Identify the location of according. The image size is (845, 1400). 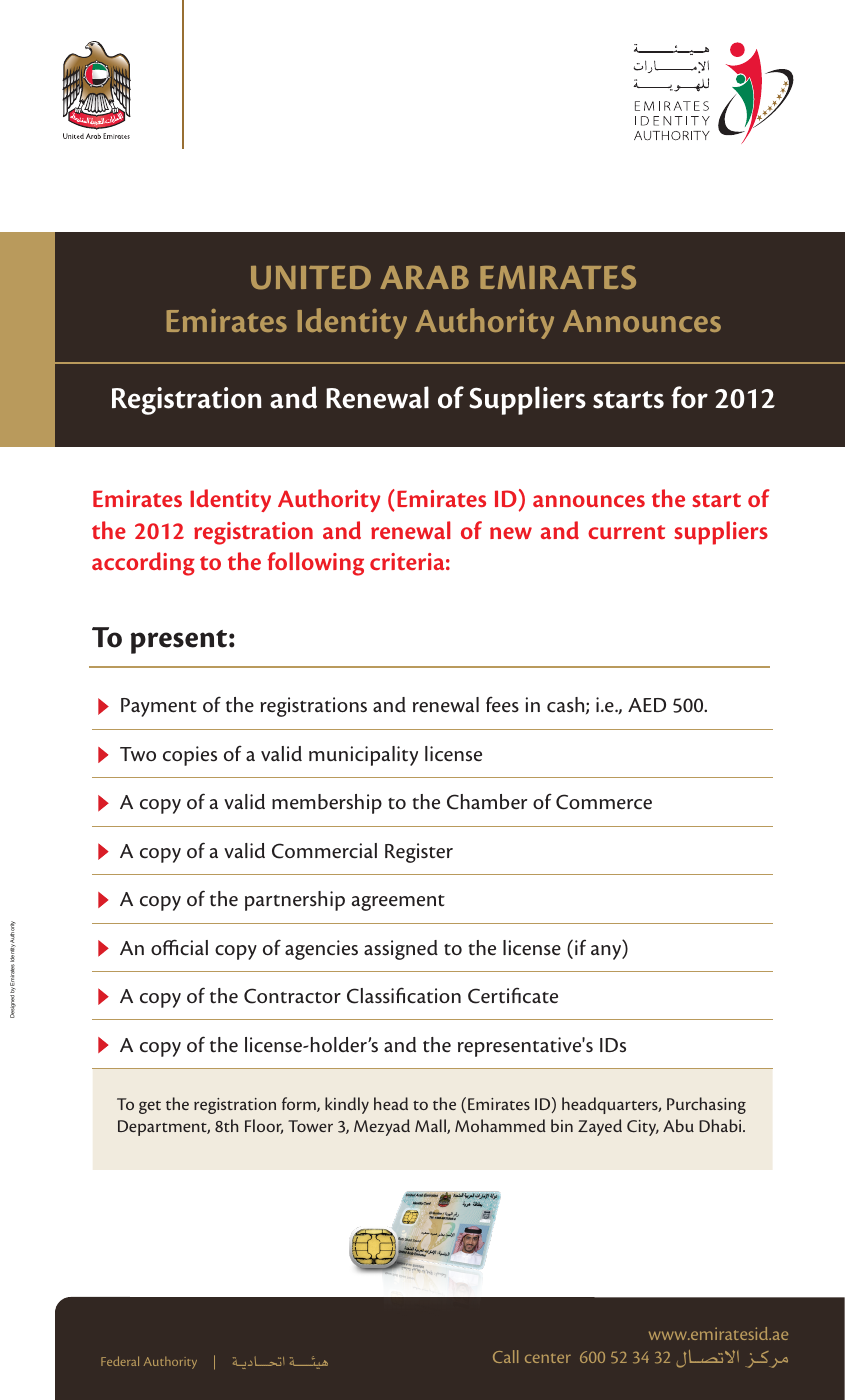
(143, 564).
